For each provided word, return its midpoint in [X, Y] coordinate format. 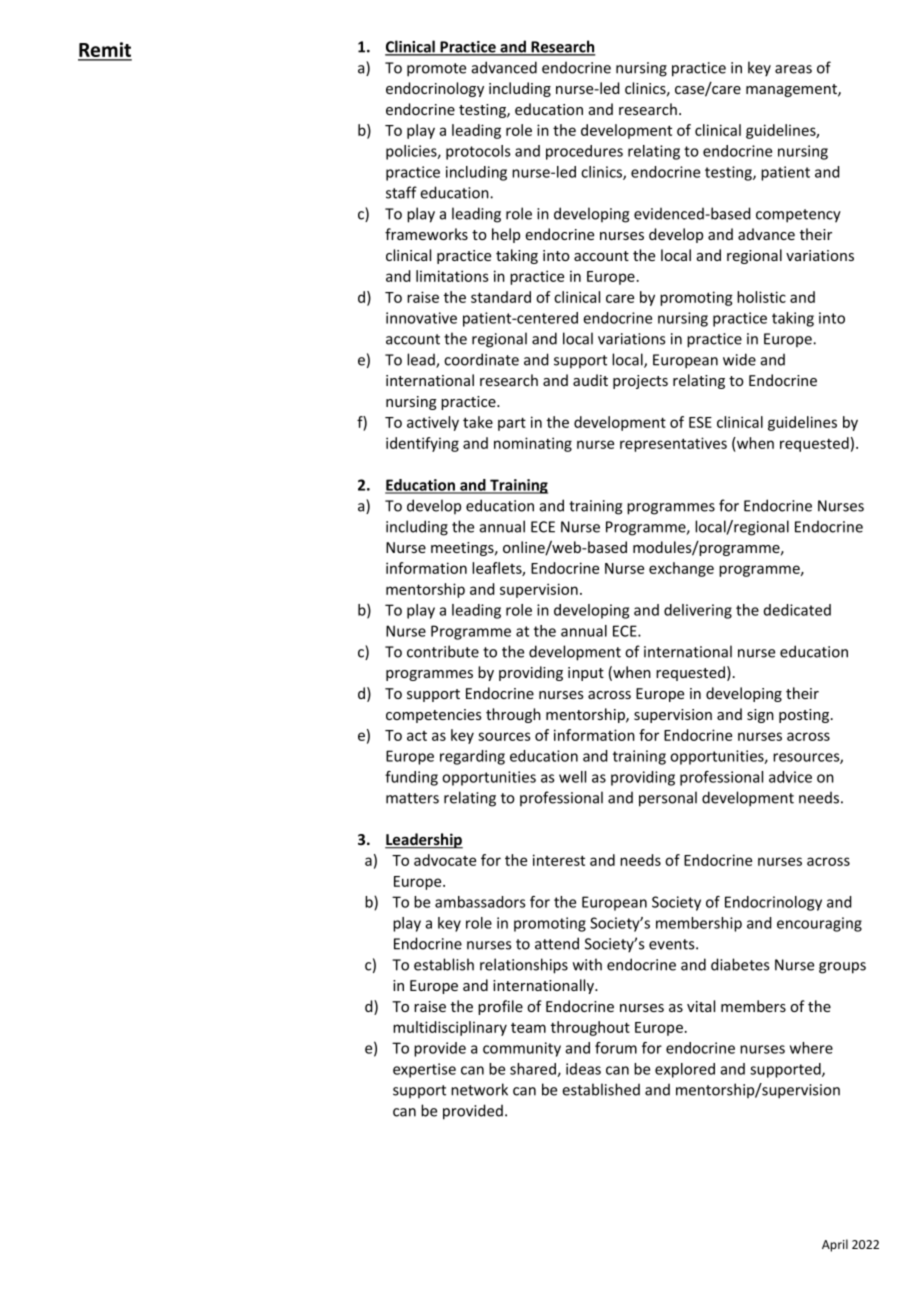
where [811, 1048]
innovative [421, 318]
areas [793, 69]
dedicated [797, 610]
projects [640, 382]
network [479, 1089]
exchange [681, 569]
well [572, 777]
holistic [761, 297]
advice [790, 777]
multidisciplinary [450, 1028]
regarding [472, 757]
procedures [584, 152]
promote [436, 70]
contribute [443, 651]
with [587, 964]
